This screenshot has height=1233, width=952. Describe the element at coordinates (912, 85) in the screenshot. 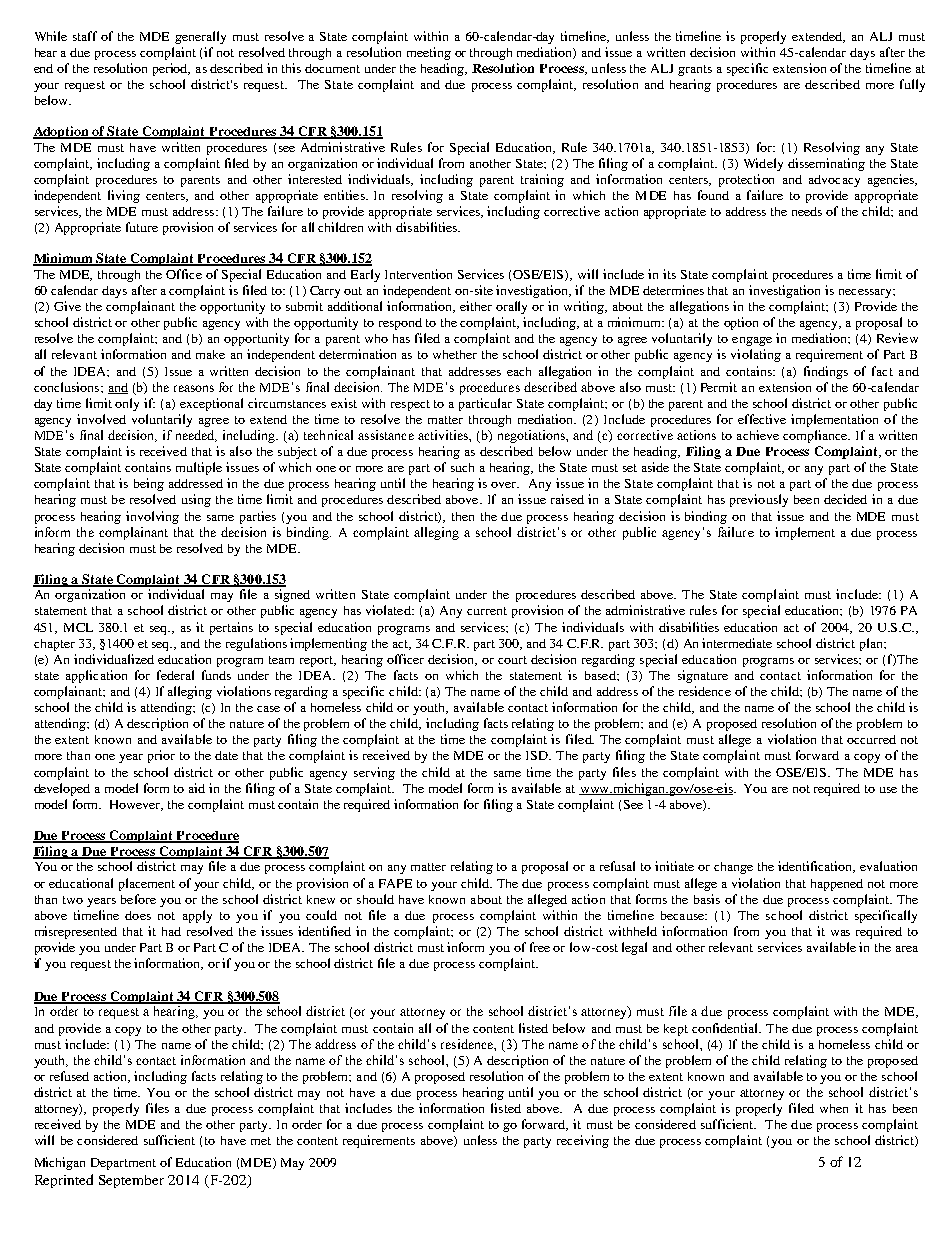

I see `fully` at that location.
